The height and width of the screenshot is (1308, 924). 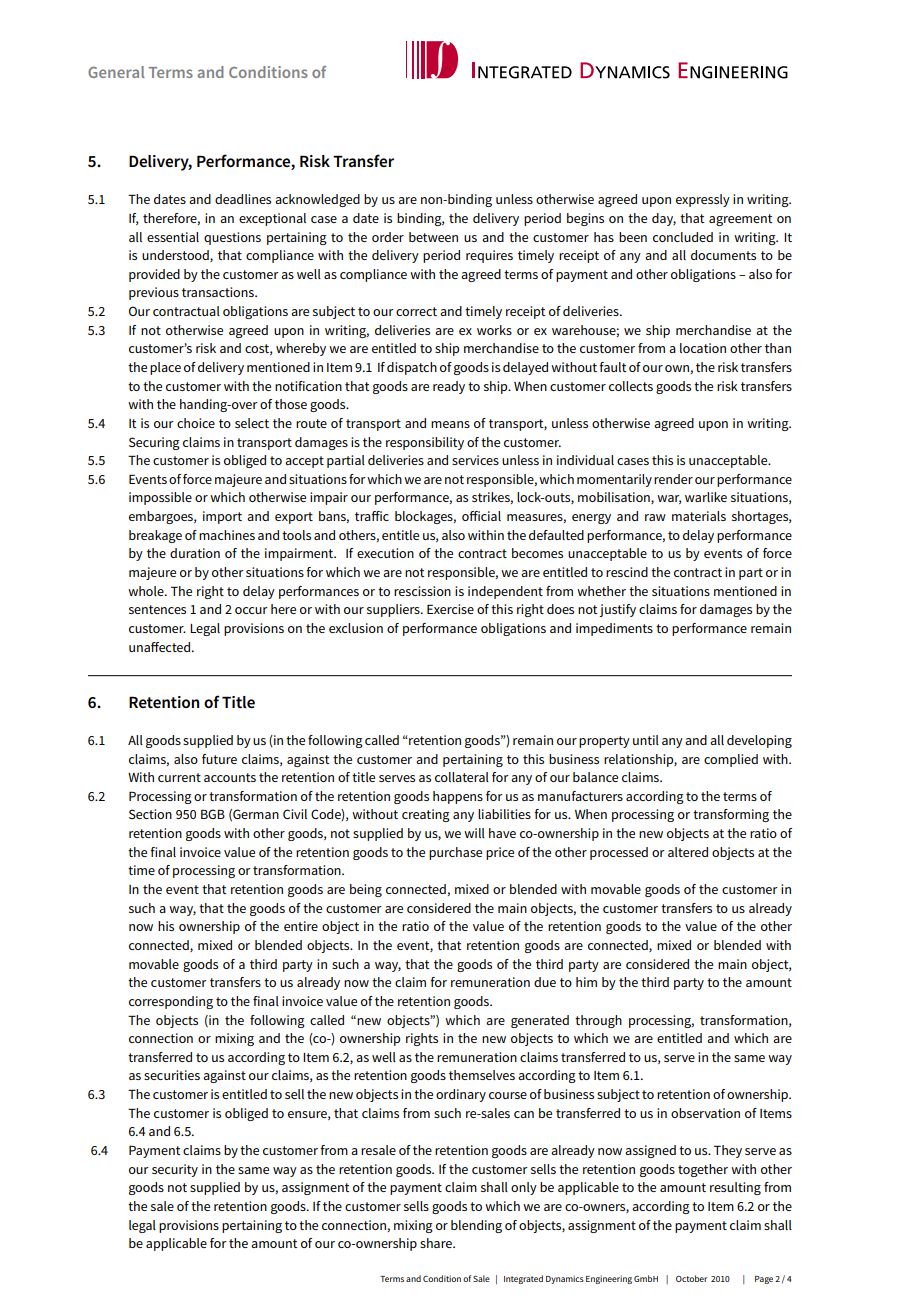 I want to click on expressly, so click(x=703, y=200).
